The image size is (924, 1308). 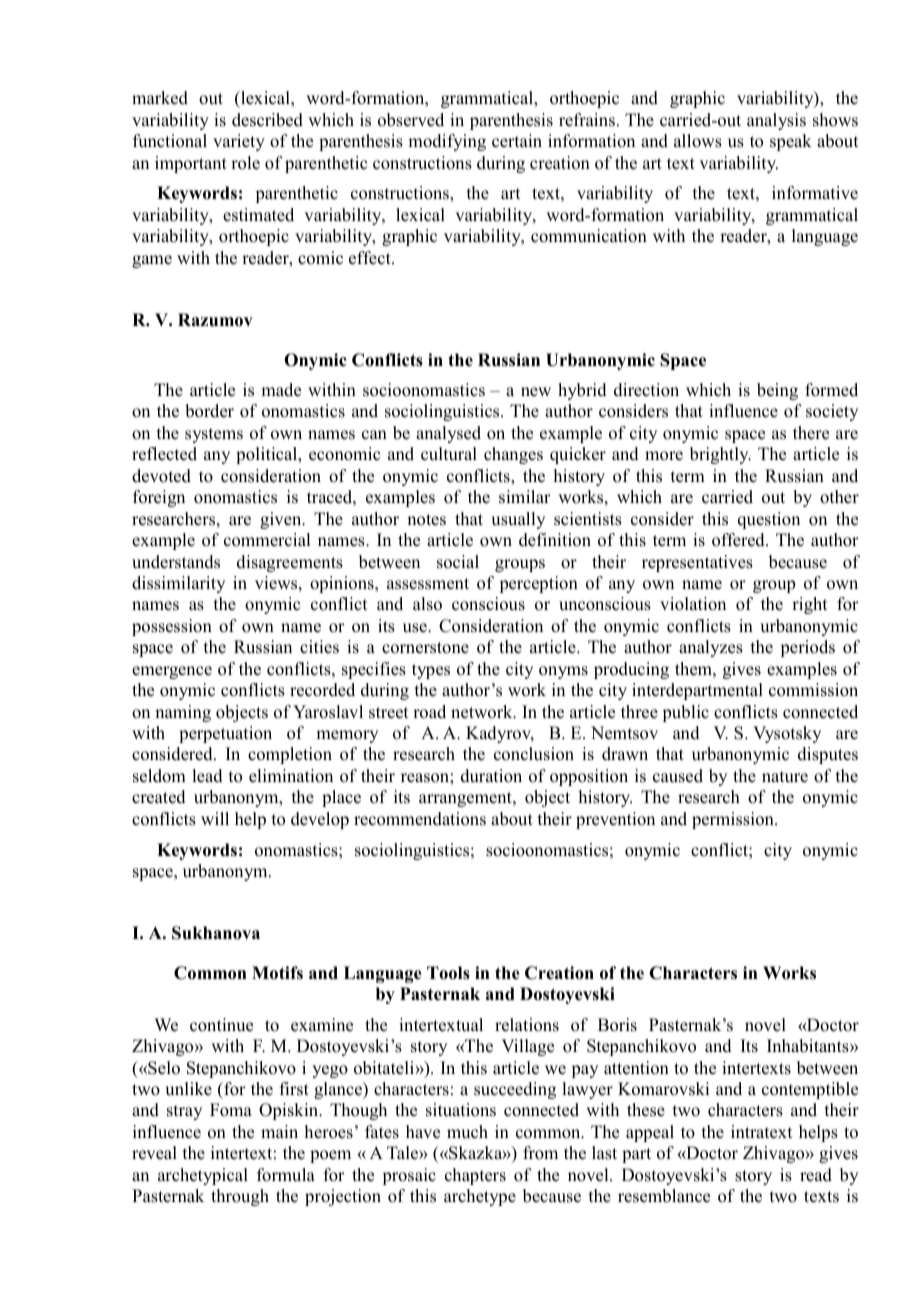 What do you see at coordinates (203, 1176) in the screenshot?
I see `archetypical` at bounding box center [203, 1176].
